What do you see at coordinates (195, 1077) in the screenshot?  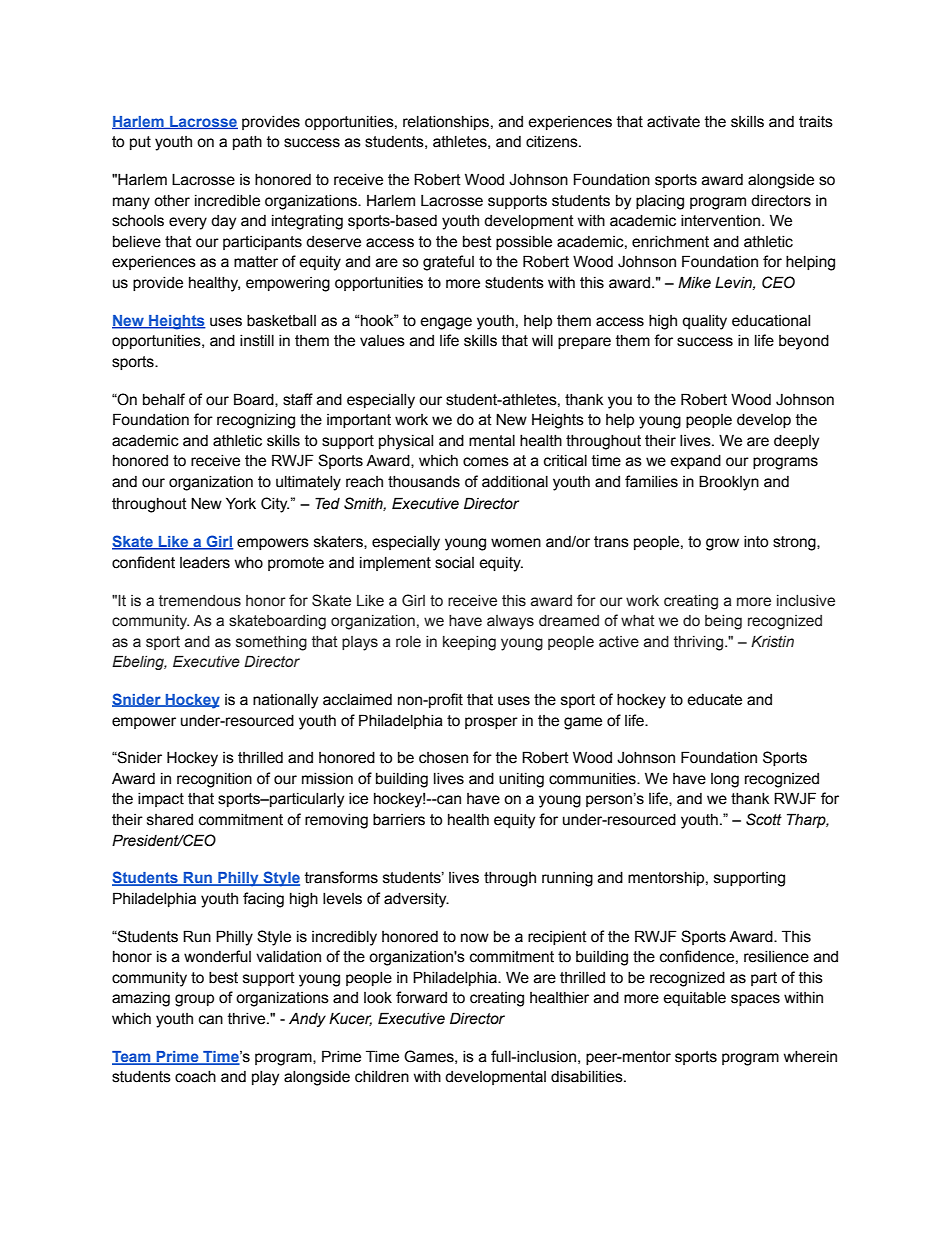 I see `coach` at bounding box center [195, 1077].
